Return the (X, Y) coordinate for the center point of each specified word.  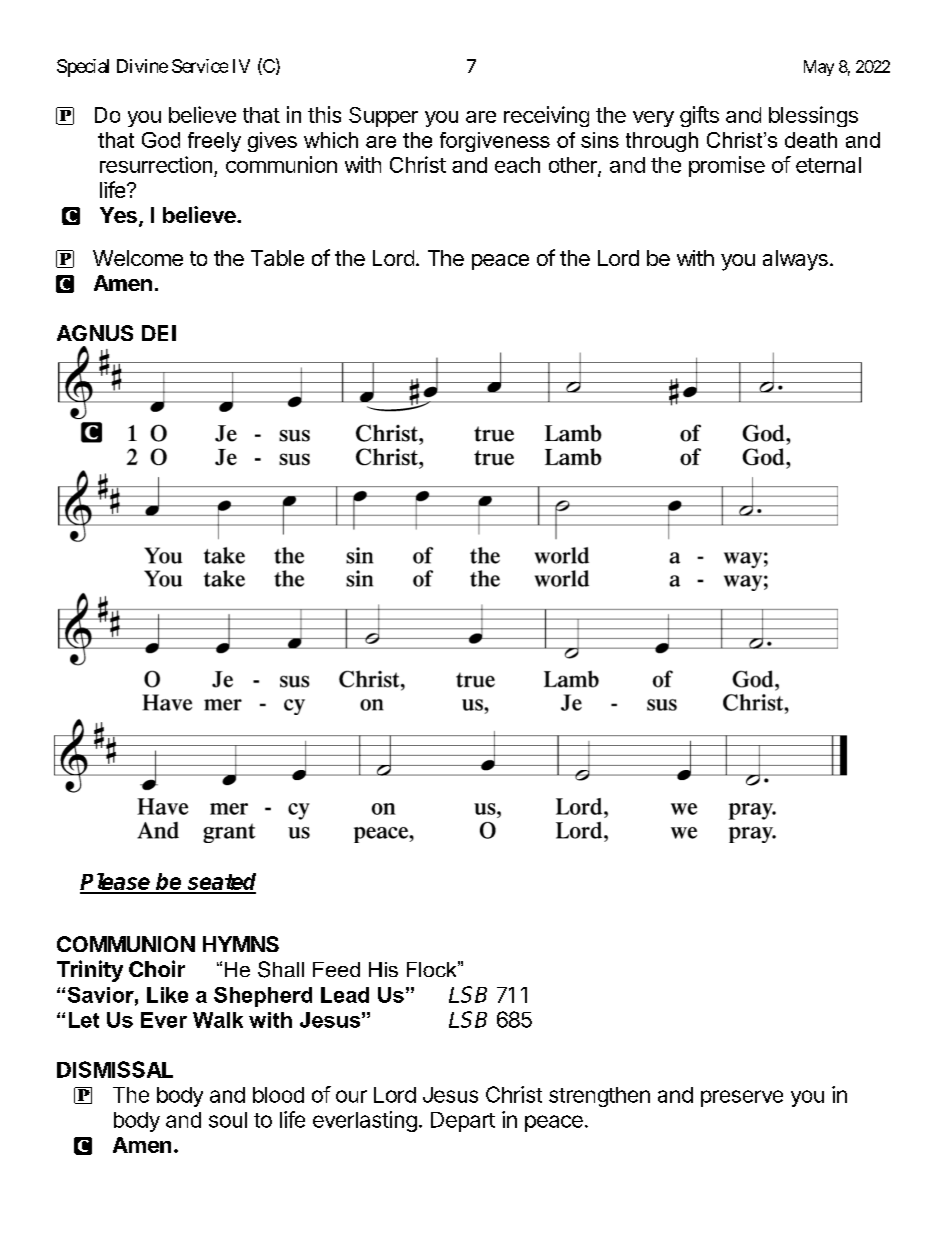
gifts (699, 116)
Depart (463, 1122)
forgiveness (495, 142)
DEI (159, 333)
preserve (742, 1098)
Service (200, 66)
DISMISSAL (115, 1069)
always (795, 260)
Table (277, 258)
